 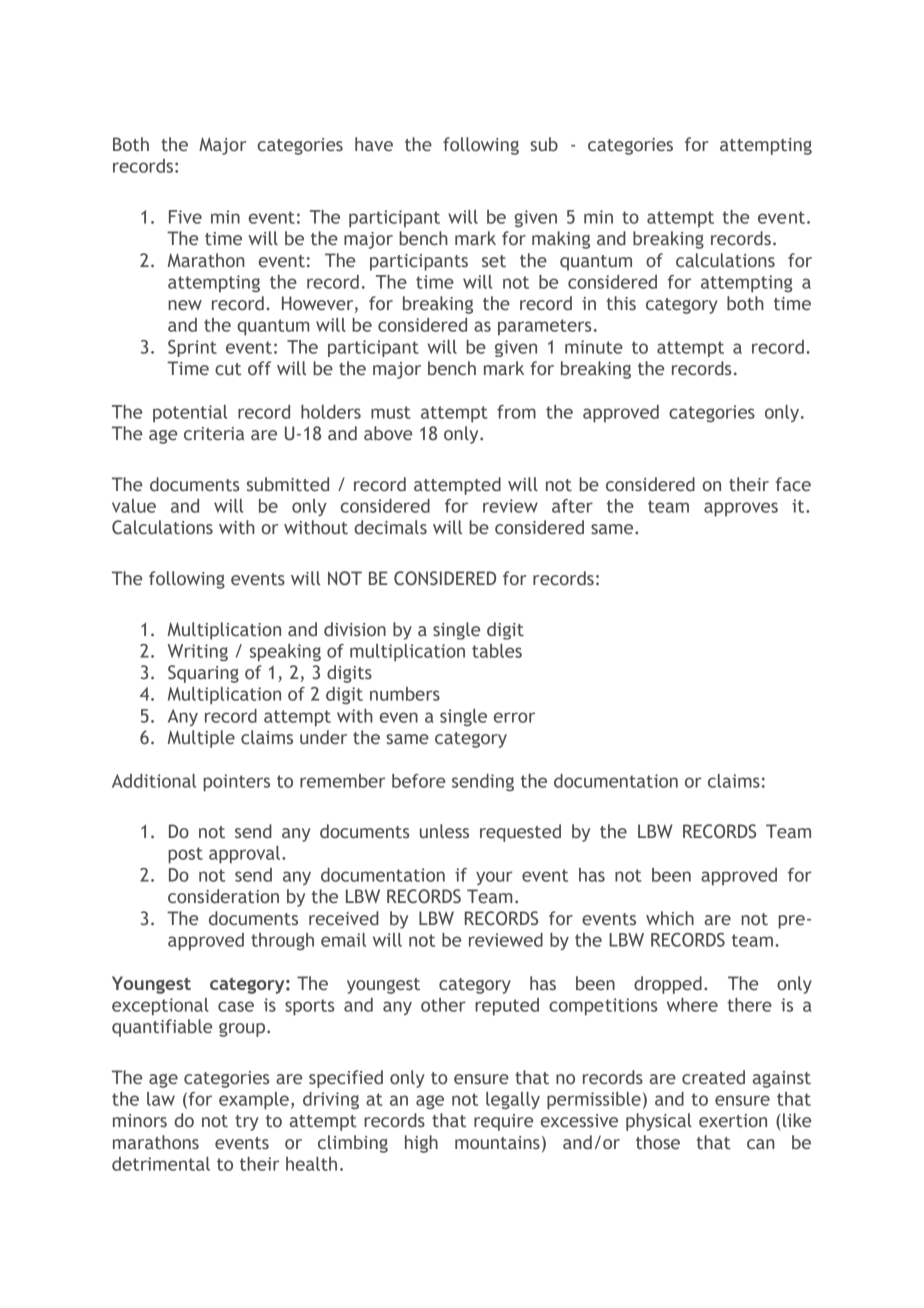 What do you see at coordinates (497, 651) in the document?
I see `tables` at bounding box center [497, 651].
